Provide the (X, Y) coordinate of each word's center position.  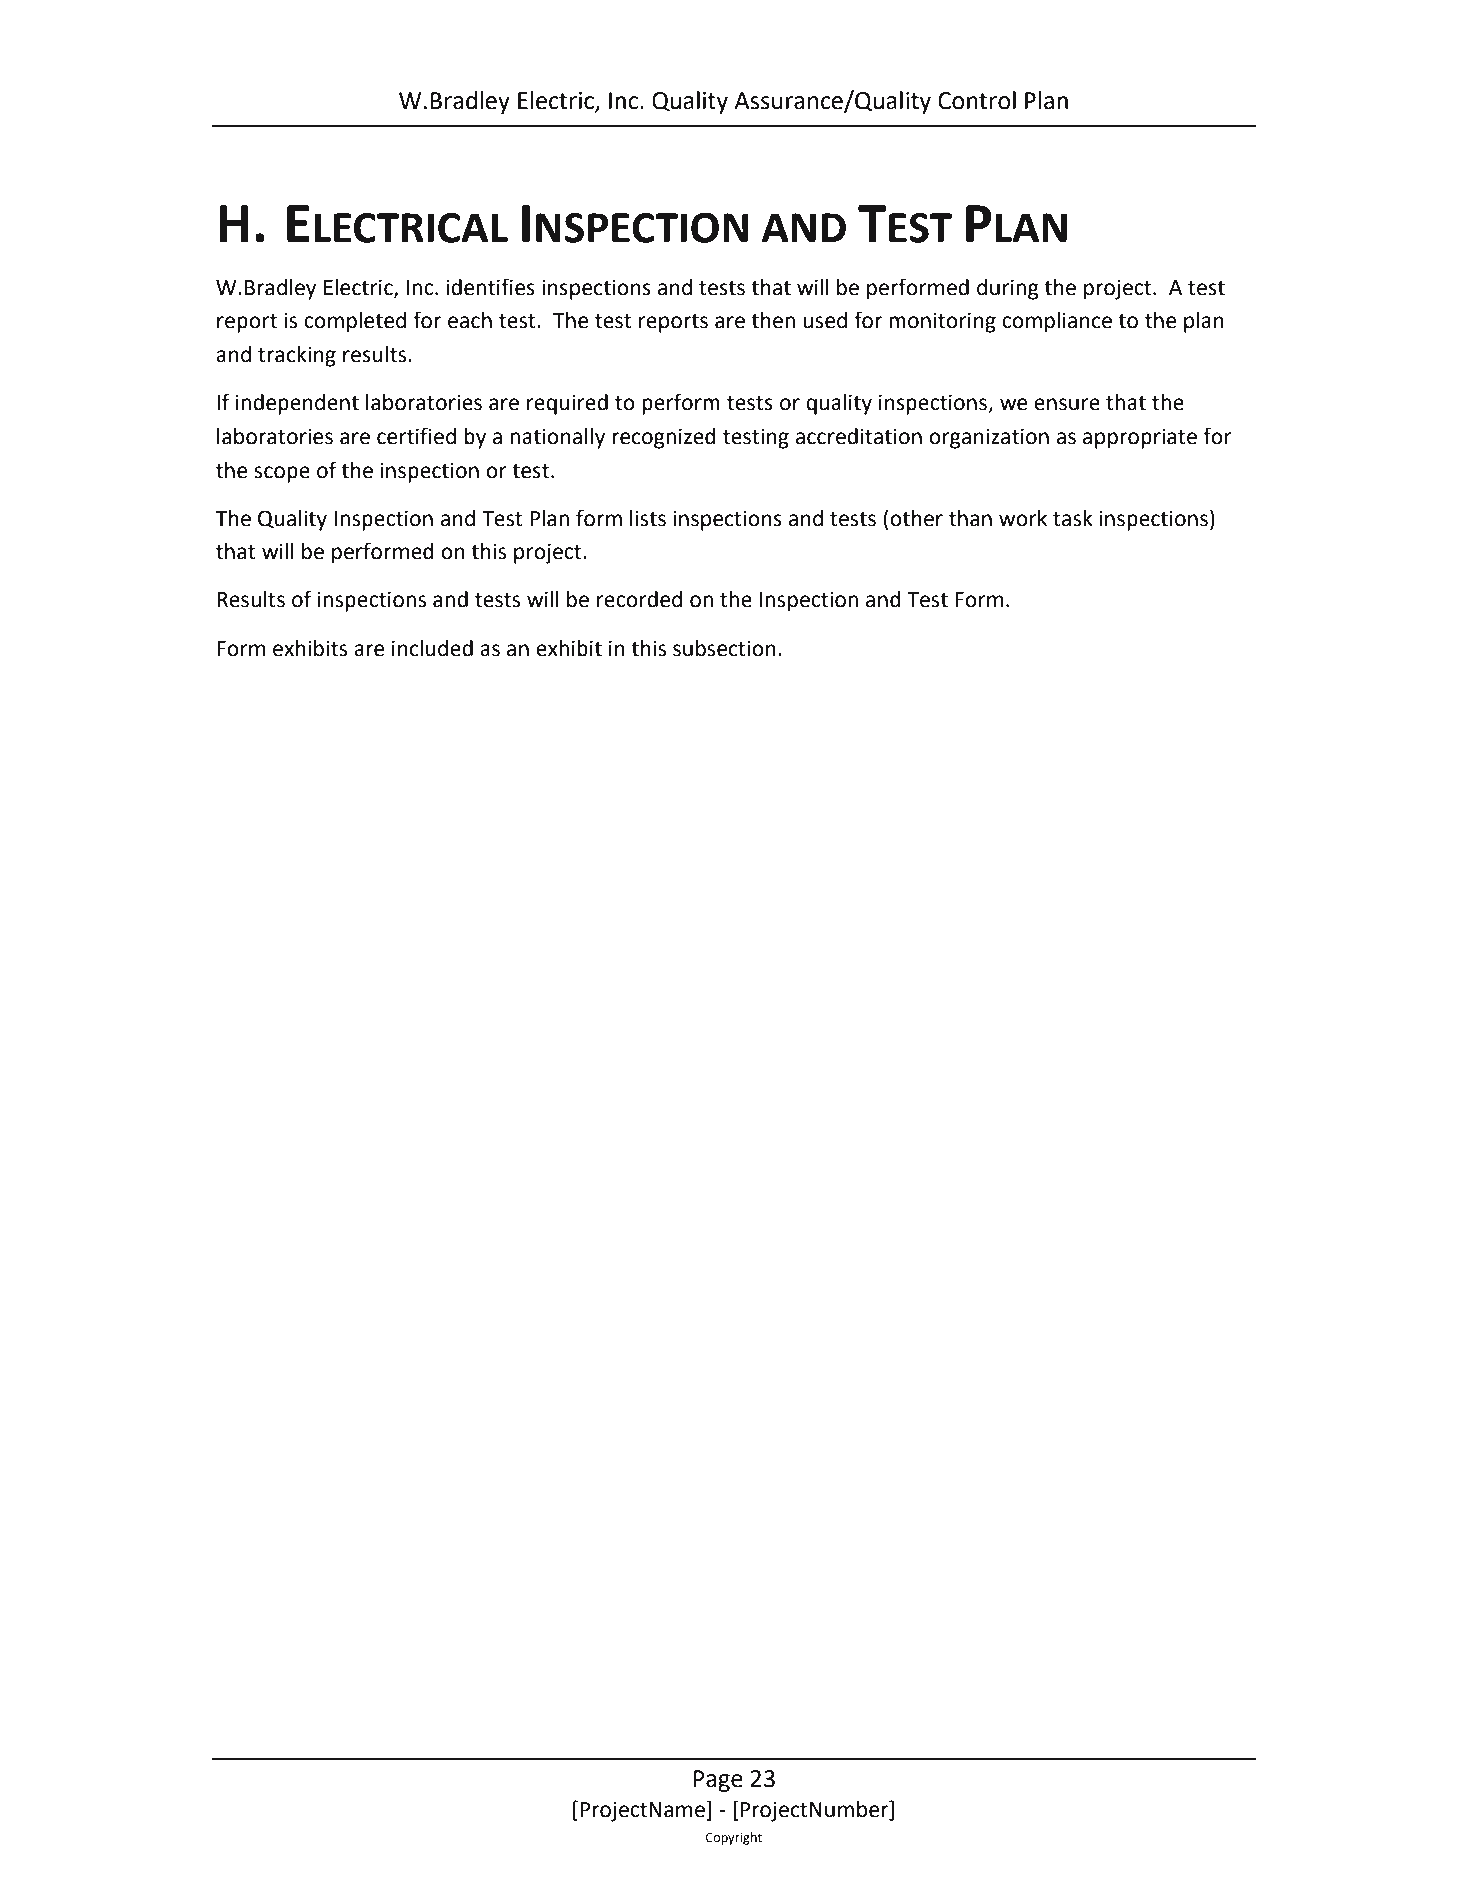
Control (977, 100)
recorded (639, 599)
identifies (490, 287)
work (1023, 518)
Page (718, 1781)
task (1073, 518)
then (773, 320)
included (432, 648)
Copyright (734, 1838)
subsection (724, 648)
